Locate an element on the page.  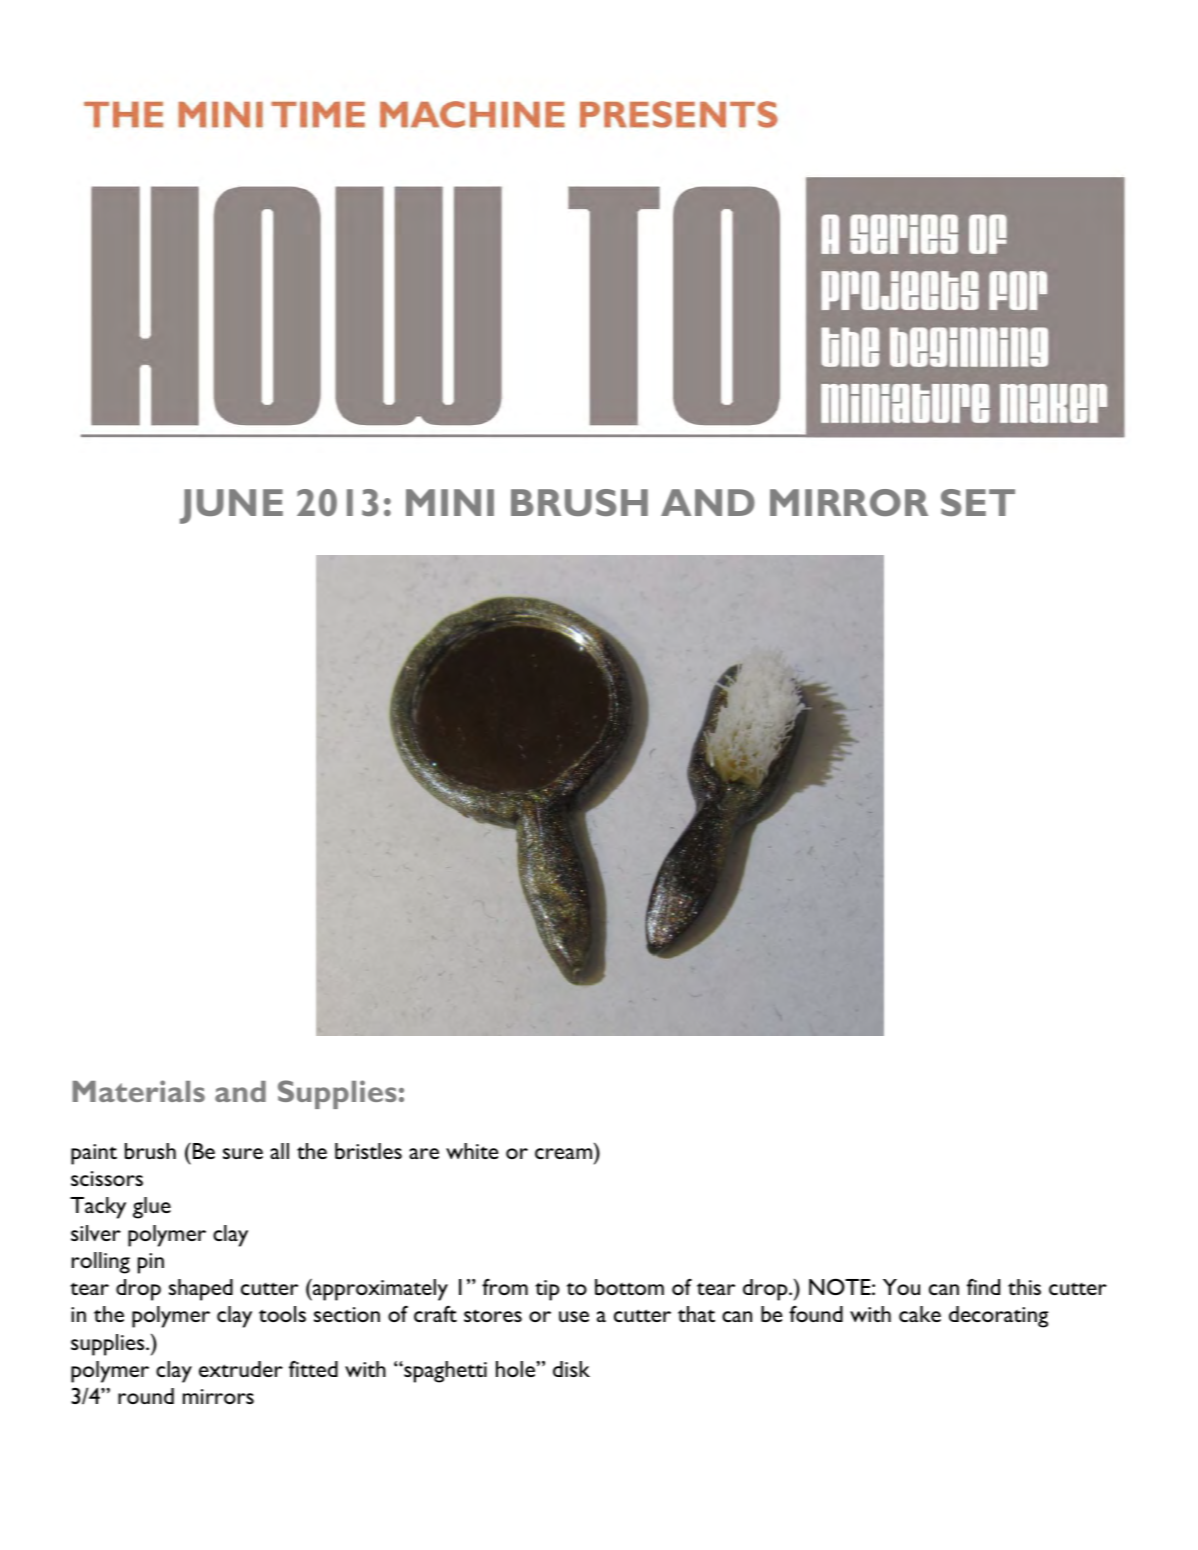
JUNE is located at coordinates (231, 506).
